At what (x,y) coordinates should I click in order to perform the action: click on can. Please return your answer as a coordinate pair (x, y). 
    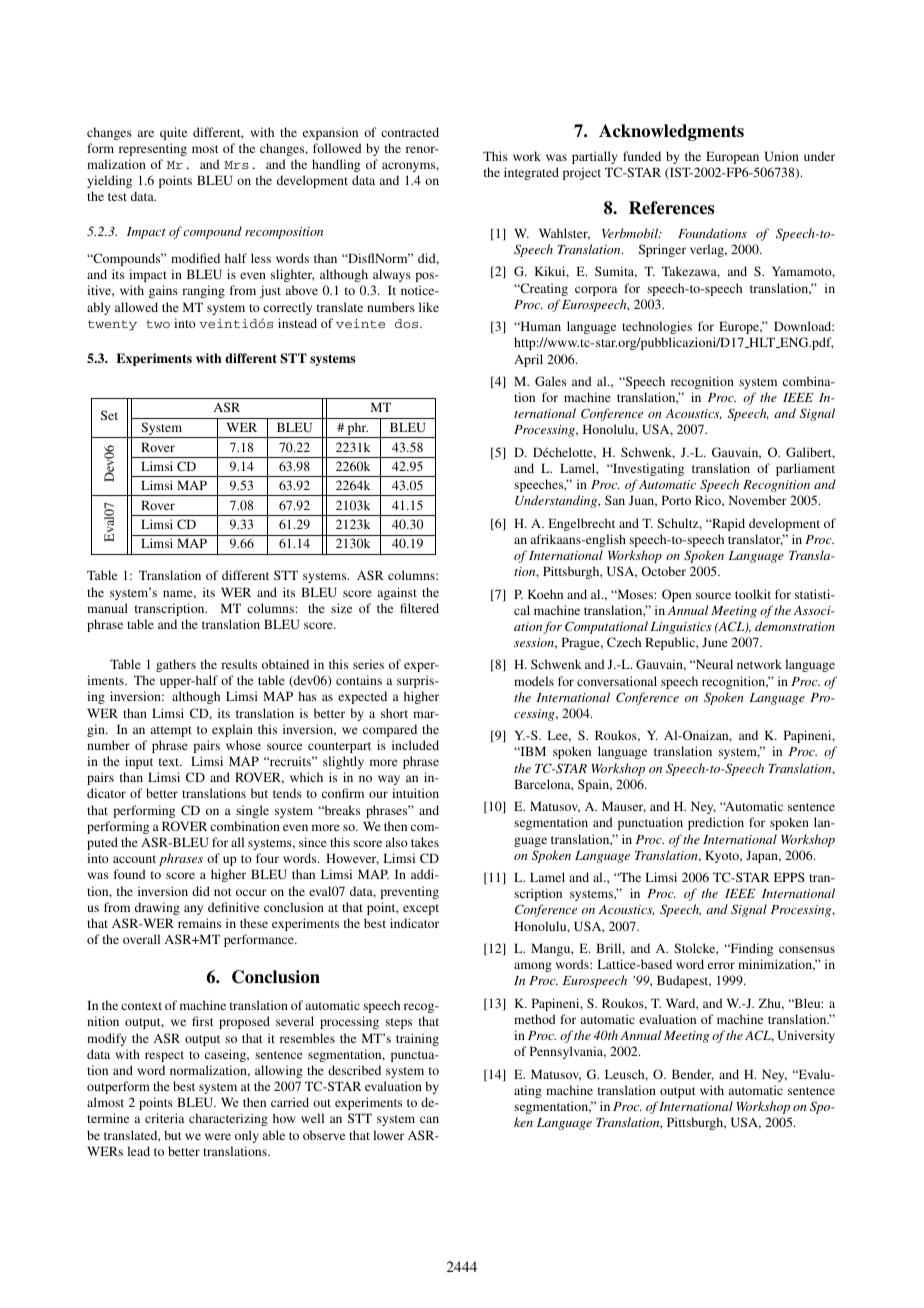
    Looking at the image, I should click on (429, 1119).
